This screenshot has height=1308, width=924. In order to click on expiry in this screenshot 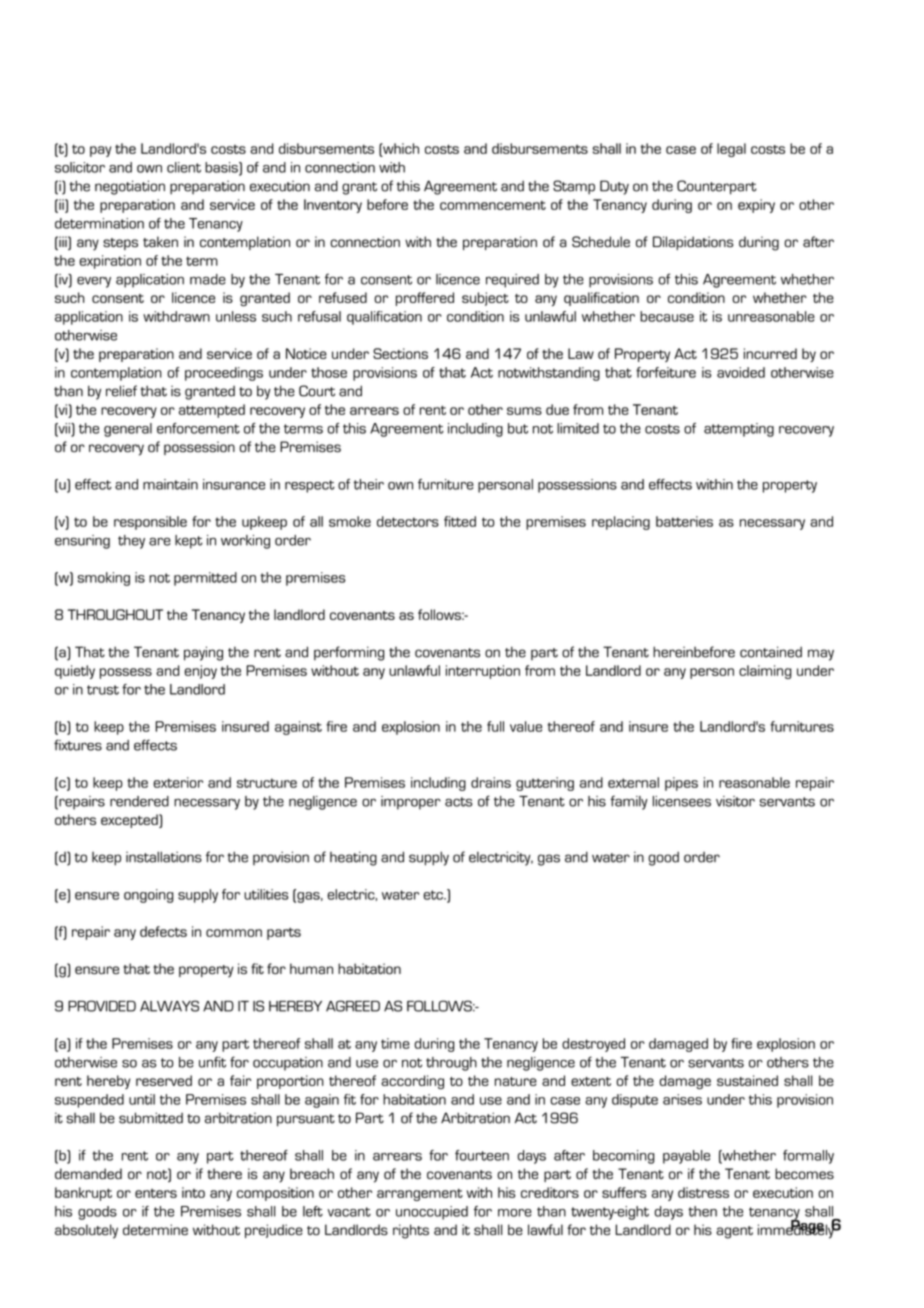, I will do `click(756, 206)`.
